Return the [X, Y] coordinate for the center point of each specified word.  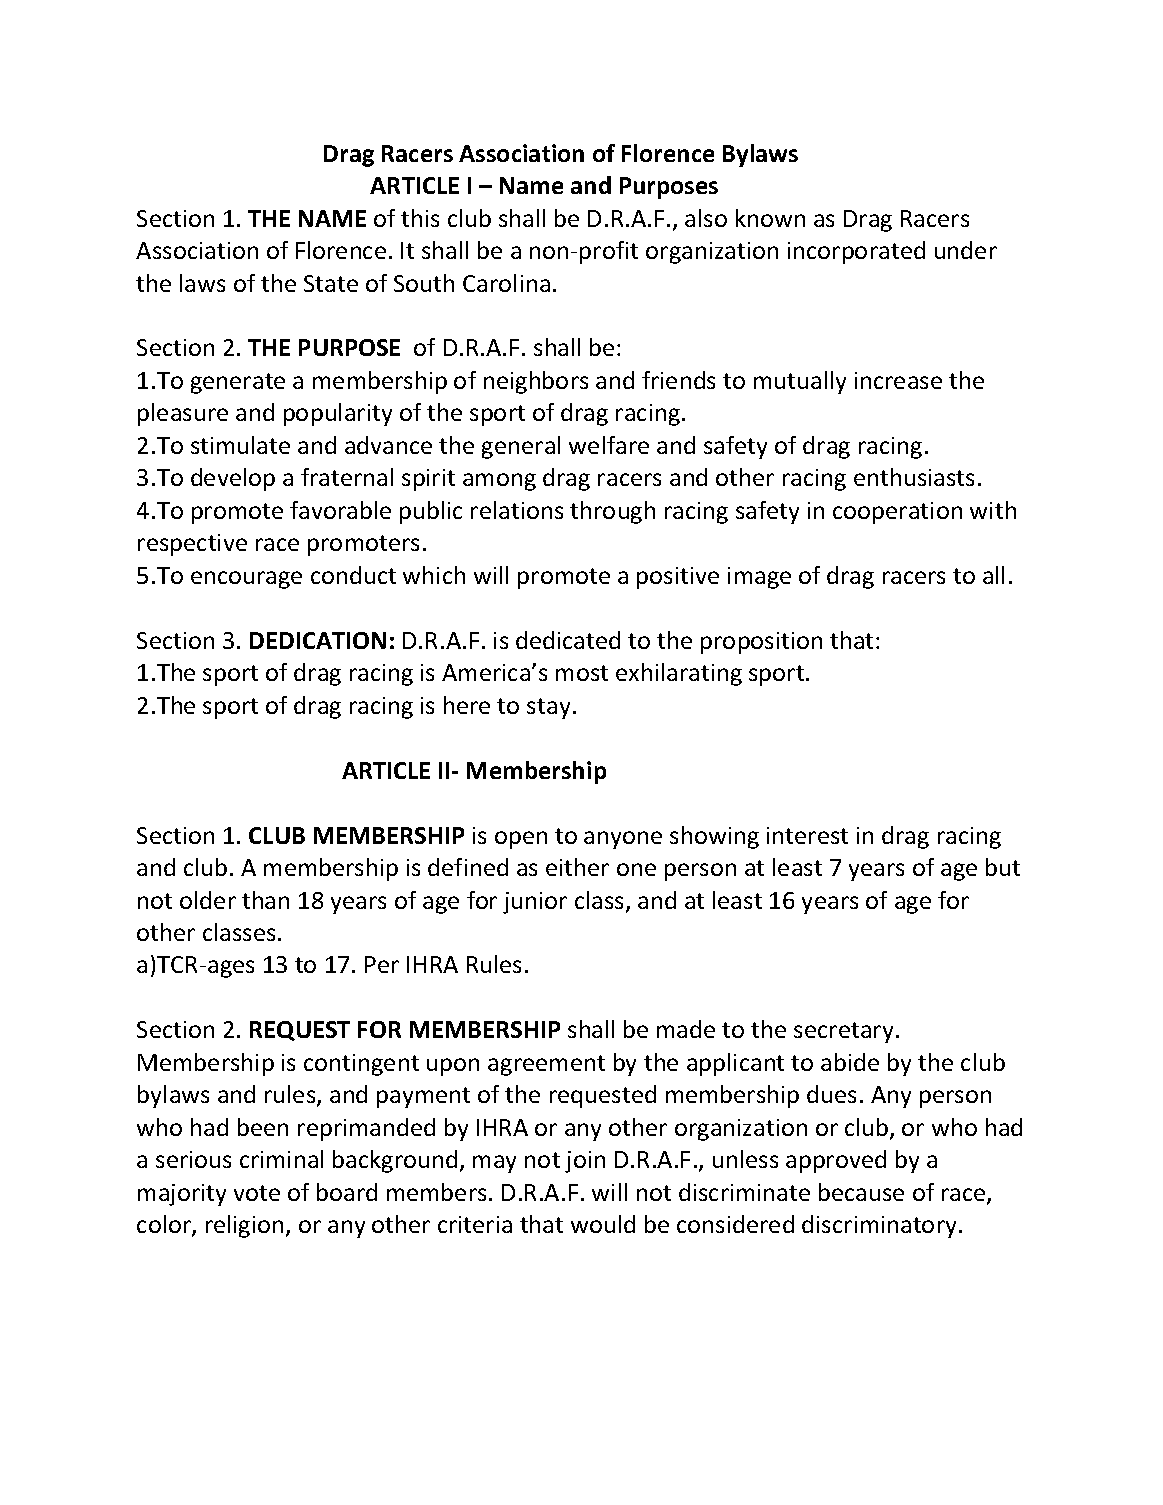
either [577, 867]
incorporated [856, 252]
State [331, 283]
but [1003, 867]
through [612, 512]
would [603, 1224]
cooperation [897, 513]
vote [257, 1193]
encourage [246, 580]
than [265, 900]
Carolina [506, 283]
